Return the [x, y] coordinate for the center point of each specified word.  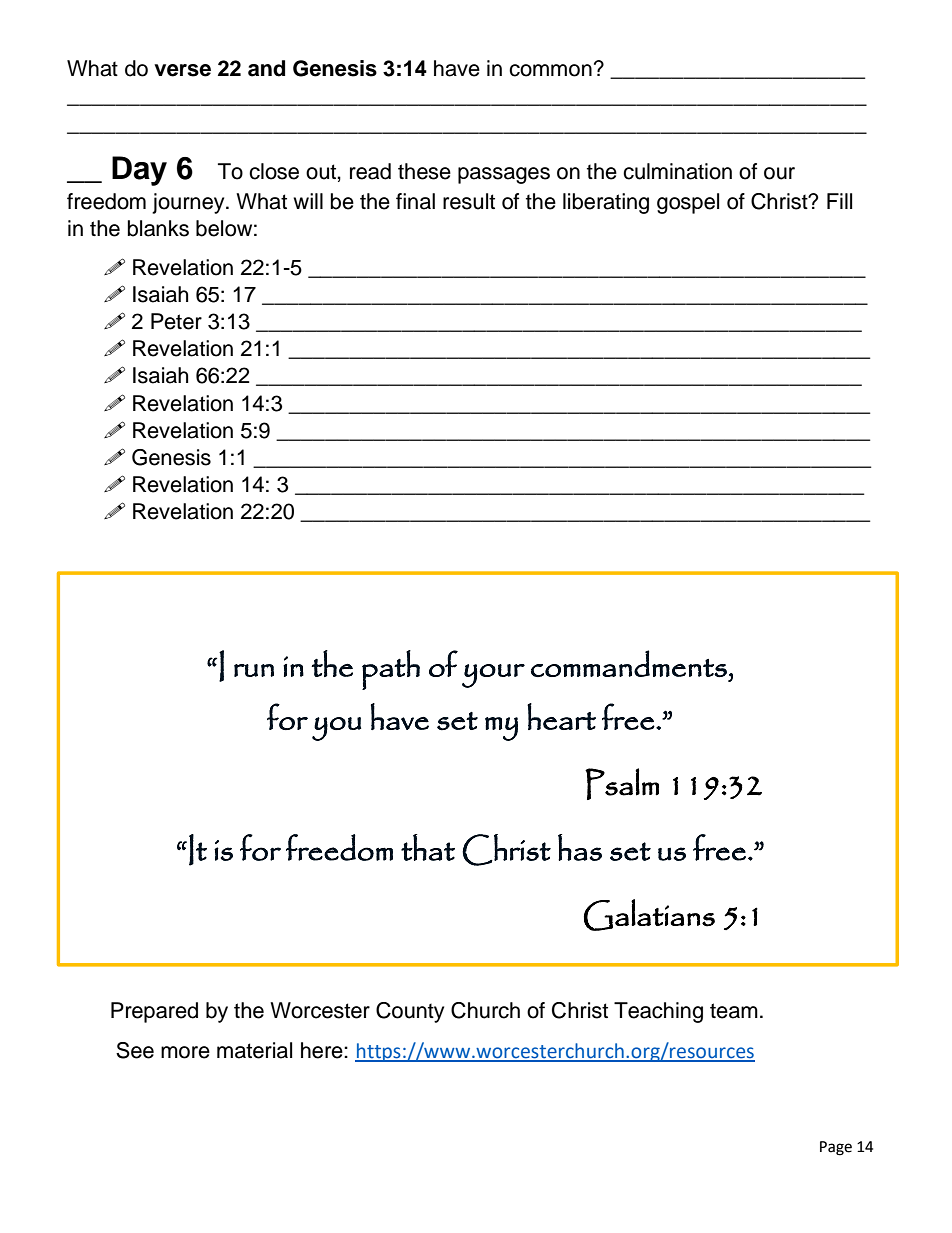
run [254, 670]
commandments [629, 663]
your [493, 676]
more [185, 1052]
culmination [677, 171]
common [550, 70]
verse [182, 70]
